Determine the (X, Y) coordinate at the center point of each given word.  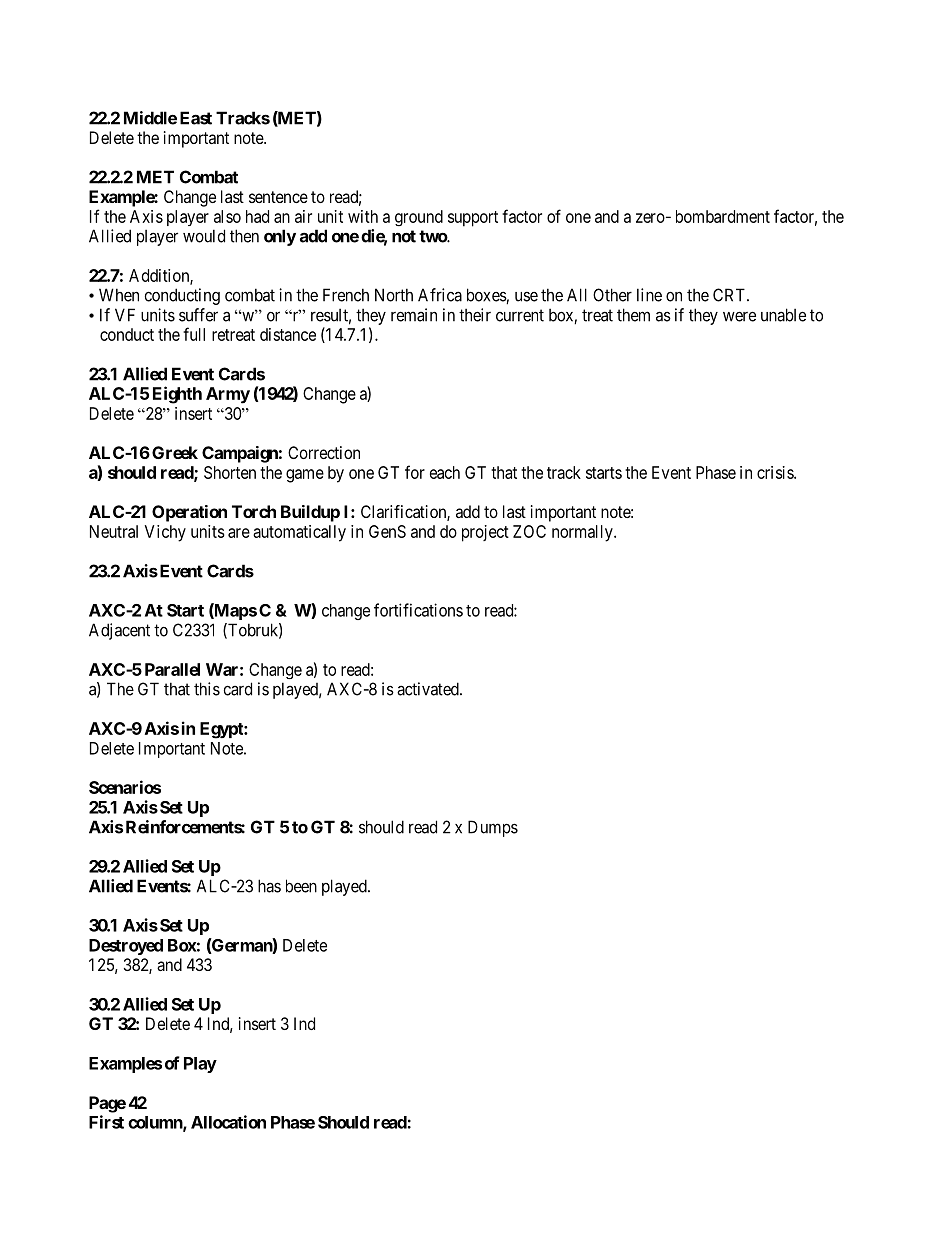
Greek (175, 452)
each (445, 472)
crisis (776, 472)
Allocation (228, 1122)
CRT (730, 295)
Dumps (493, 828)
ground (419, 218)
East (196, 118)
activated (429, 689)
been (301, 886)
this (207, 689)
